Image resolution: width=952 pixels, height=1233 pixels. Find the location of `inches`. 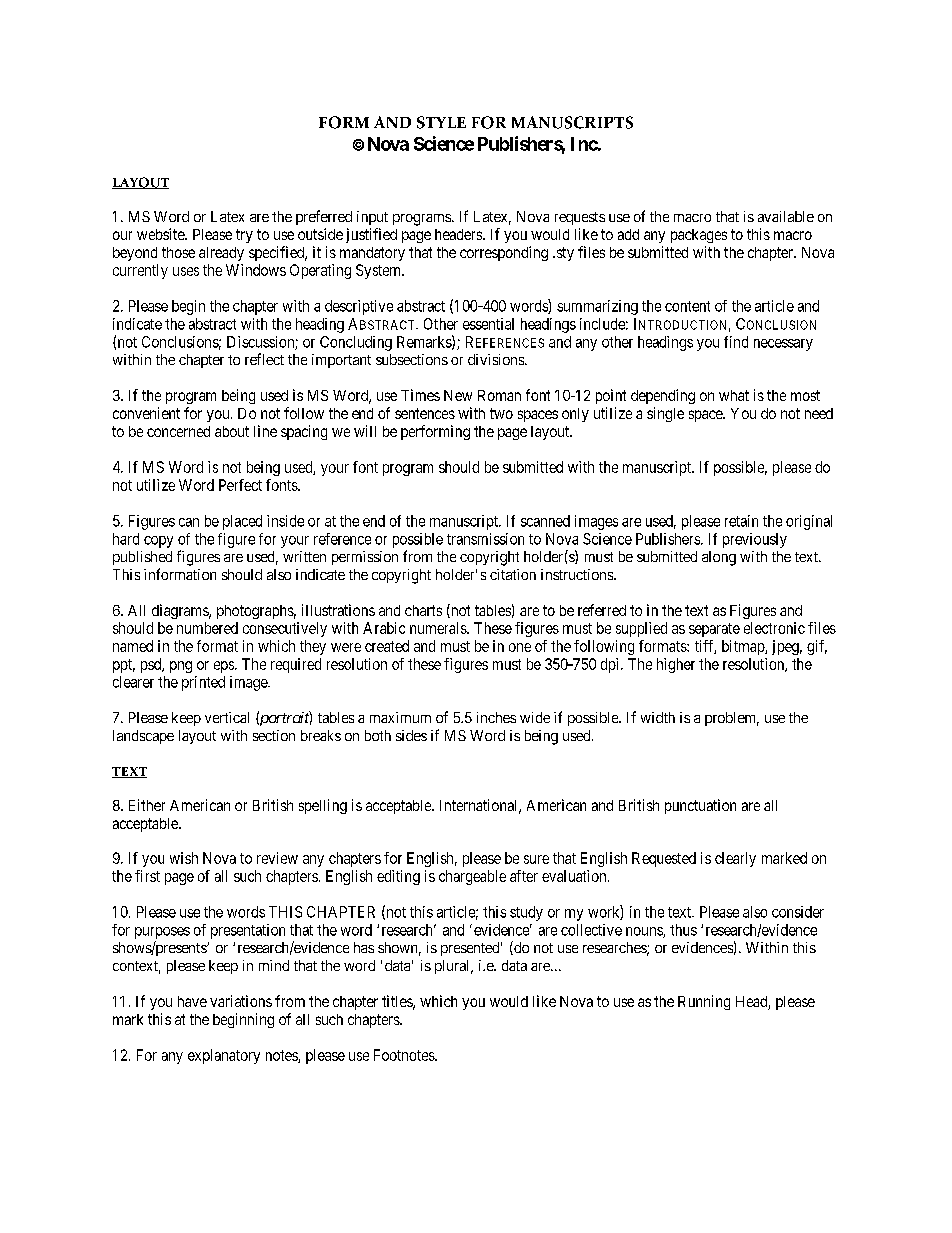

inches is located at coordinates (496, 717).
